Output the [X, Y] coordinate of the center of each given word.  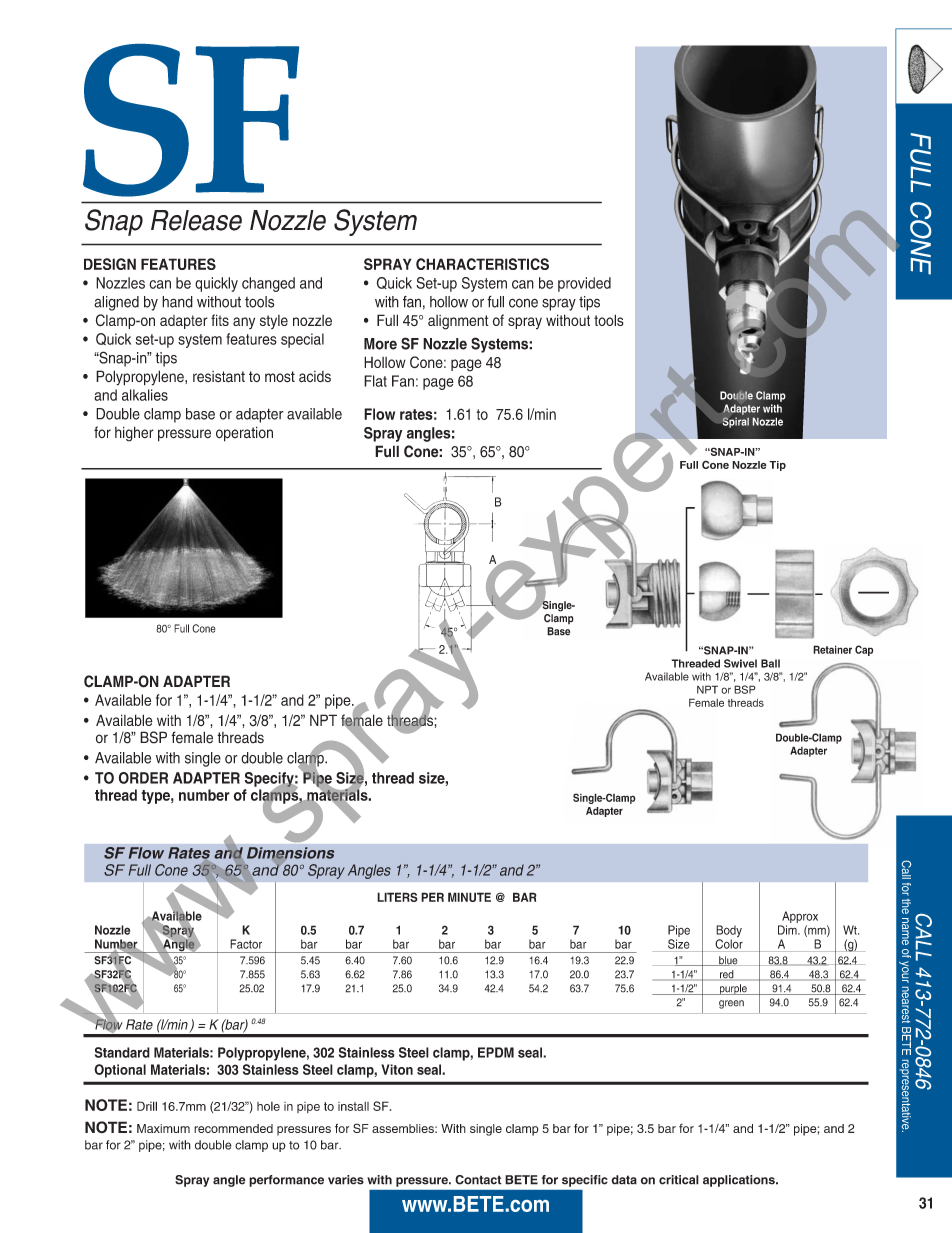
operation [244, 434]
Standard [122, 1052]
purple [733, 989]
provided [584, 284]
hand [177, 302]
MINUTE [469, 897]
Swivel [740, 663]
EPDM [496, 1052]
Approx [799, 918]
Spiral [735, 422]
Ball [770, 663]
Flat [375, 381]
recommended [233, 1128]
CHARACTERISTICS [482, 264]
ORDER [143, 778]
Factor [246, 944]
